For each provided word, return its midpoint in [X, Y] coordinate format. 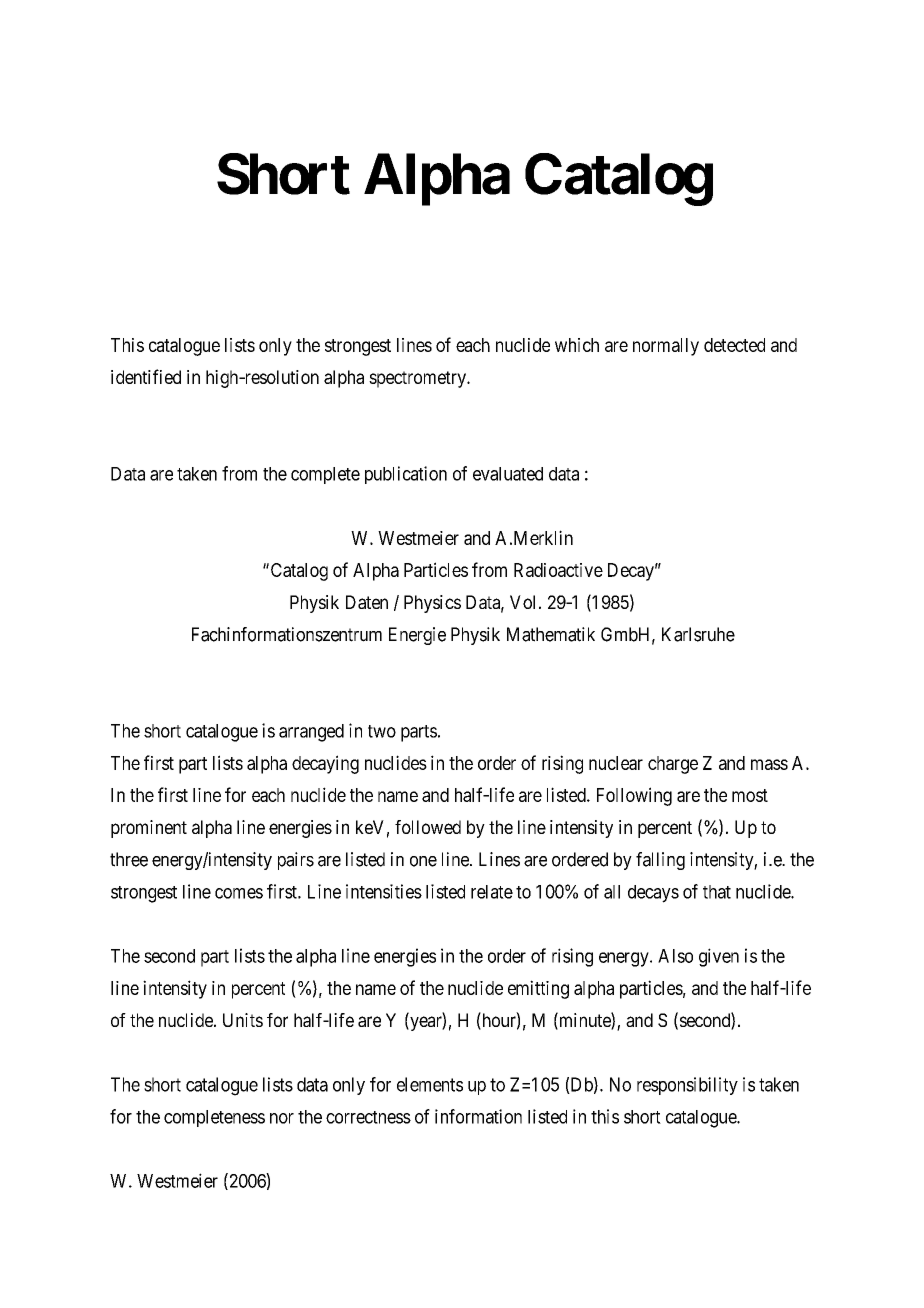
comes [239, 893]
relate [492, 892]
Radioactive [558, 570]
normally [666, 347]
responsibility [687, 1086]
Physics [432, 604]
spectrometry [418, 379]
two [382, 731]
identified [146, 376]
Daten [367, 602]
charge [673, 765]
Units [243, 1020]
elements [430, 1084]
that [717, 892]
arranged [311, 733]
